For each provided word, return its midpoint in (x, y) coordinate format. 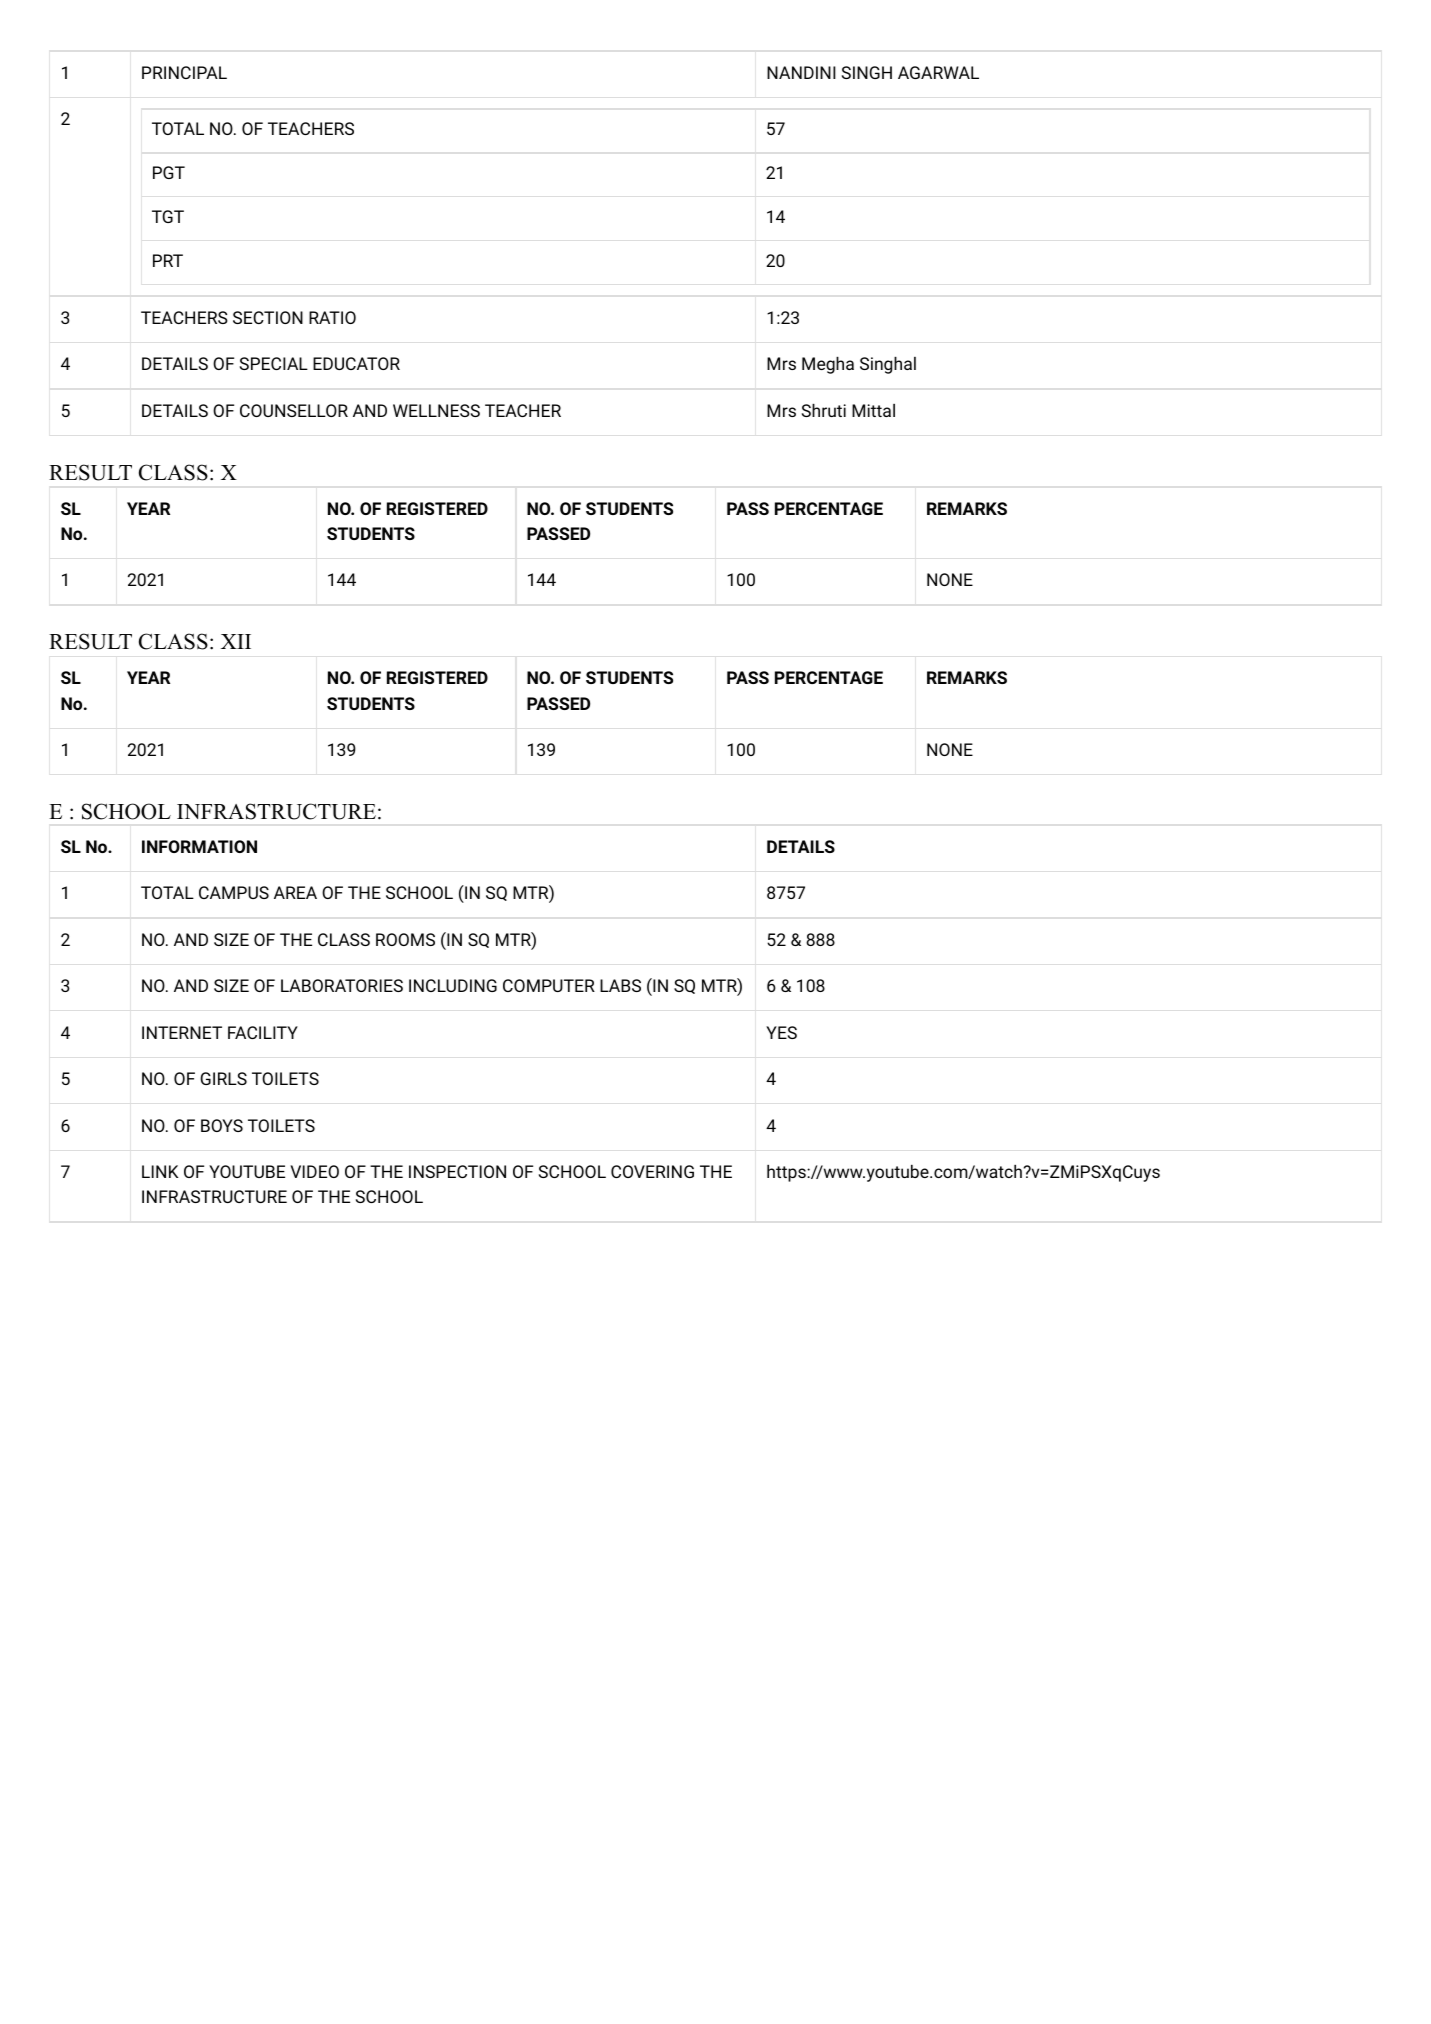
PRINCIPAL (184, 72)
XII (236, 641)
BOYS (222, 1125)
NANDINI (801, 72)
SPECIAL (274, 363)
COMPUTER (549, 985)
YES (781, 1032)
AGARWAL (938, 72)
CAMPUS (234, 892)
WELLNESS (436, 410)
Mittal (873, 410)
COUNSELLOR (294, 410)
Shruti (824, 410)
